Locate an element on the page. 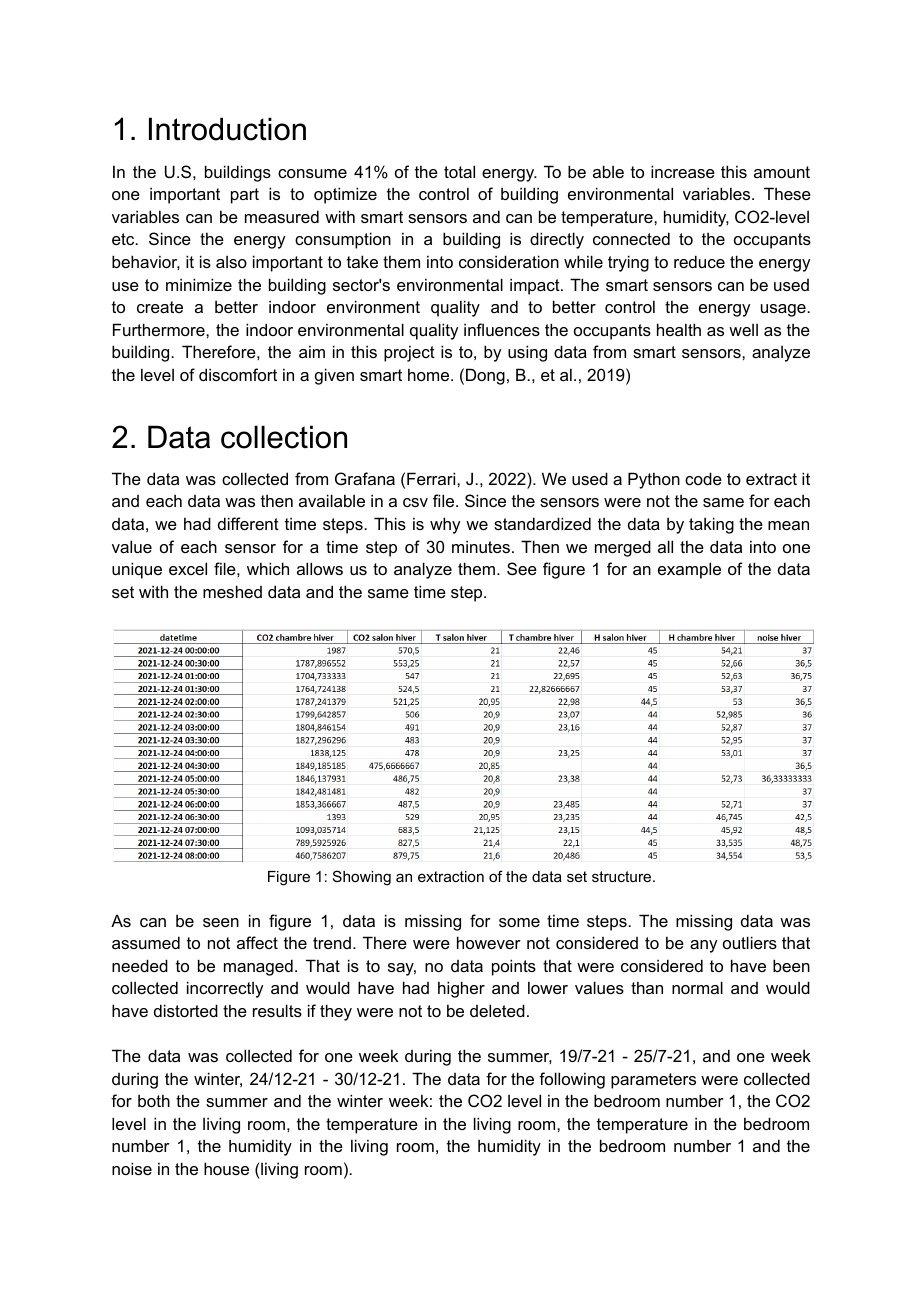  example is located at coordinates (689, 570).
